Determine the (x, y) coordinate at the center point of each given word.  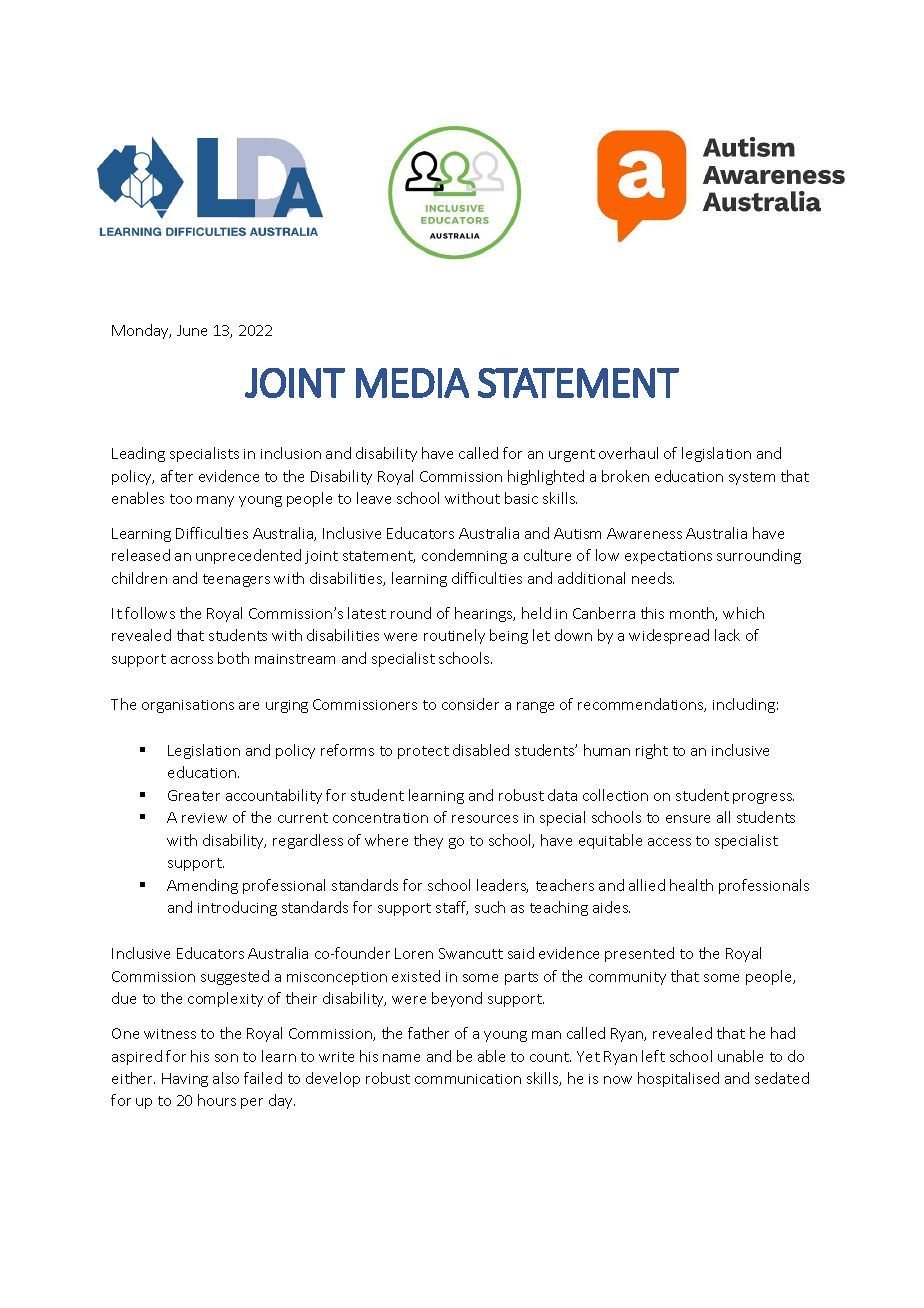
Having (185, 1080)
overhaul (628, 453)
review (204, 818)
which (743, 613)
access (669, 842)
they (428, 841)
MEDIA (412, 383)
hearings (485, 614)
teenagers (236, 580)
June (192, 330)
